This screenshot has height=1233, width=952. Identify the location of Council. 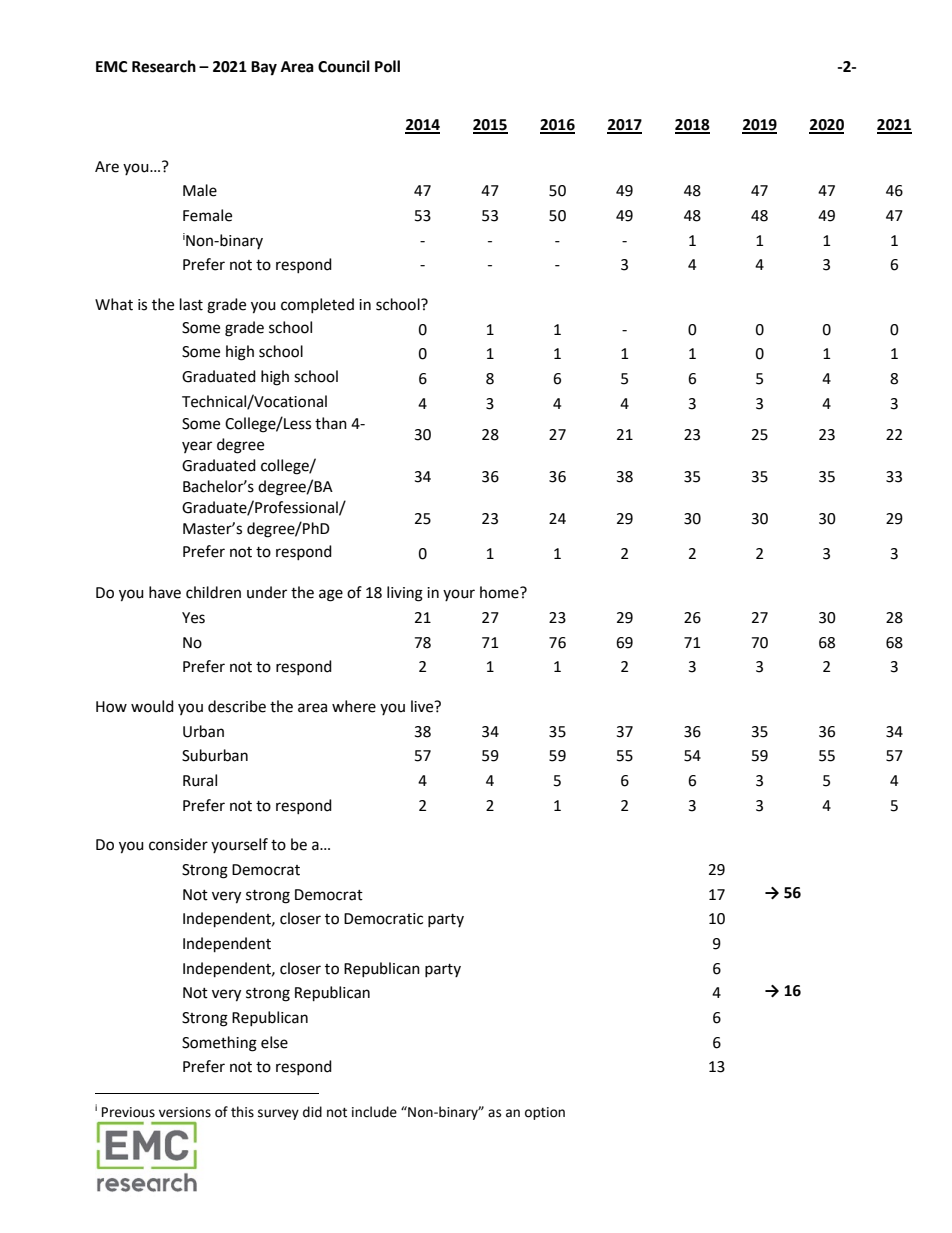
(344, 66).
